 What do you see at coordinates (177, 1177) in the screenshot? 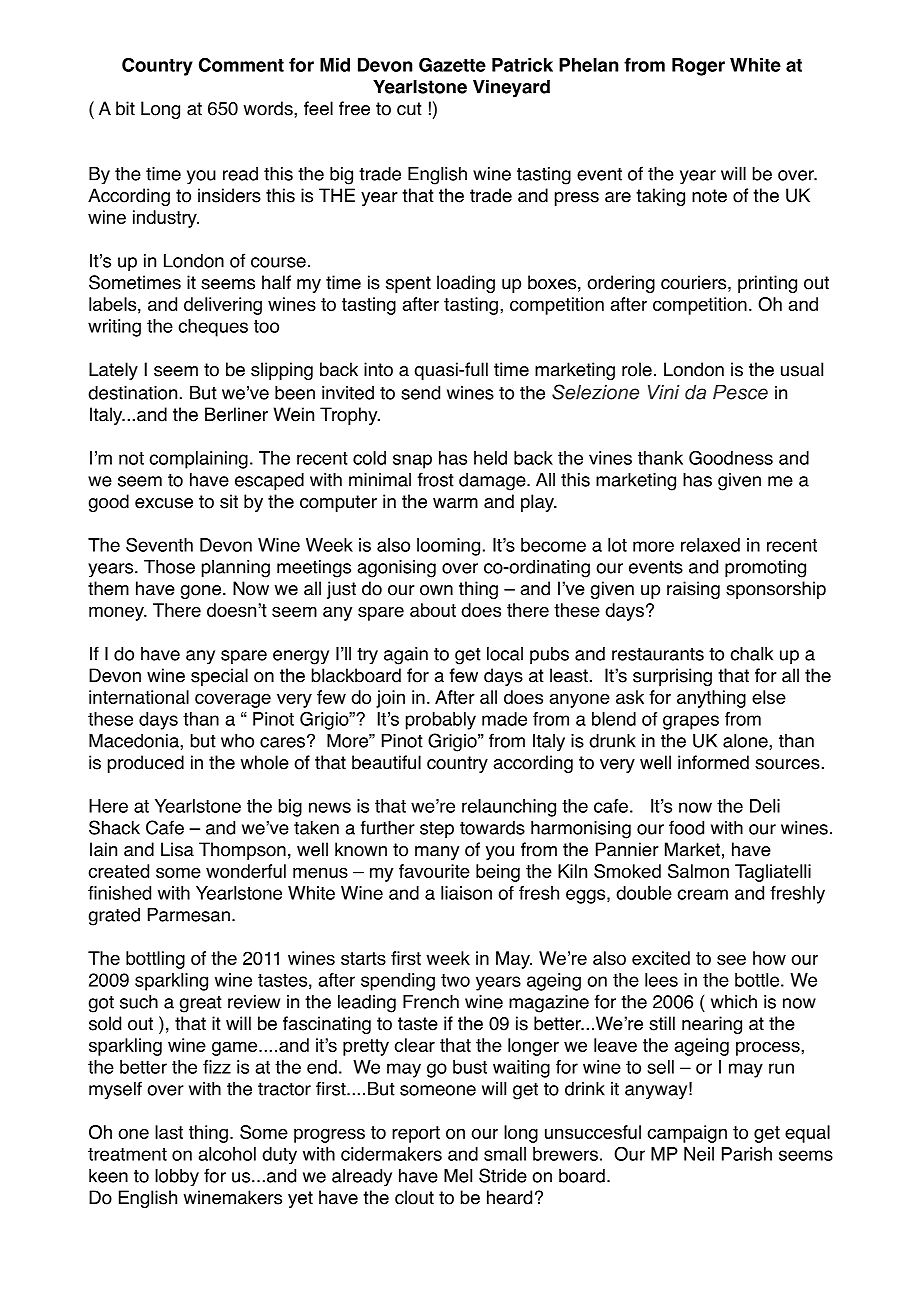
I see `lobby` at bounding box center [177, 1177].
